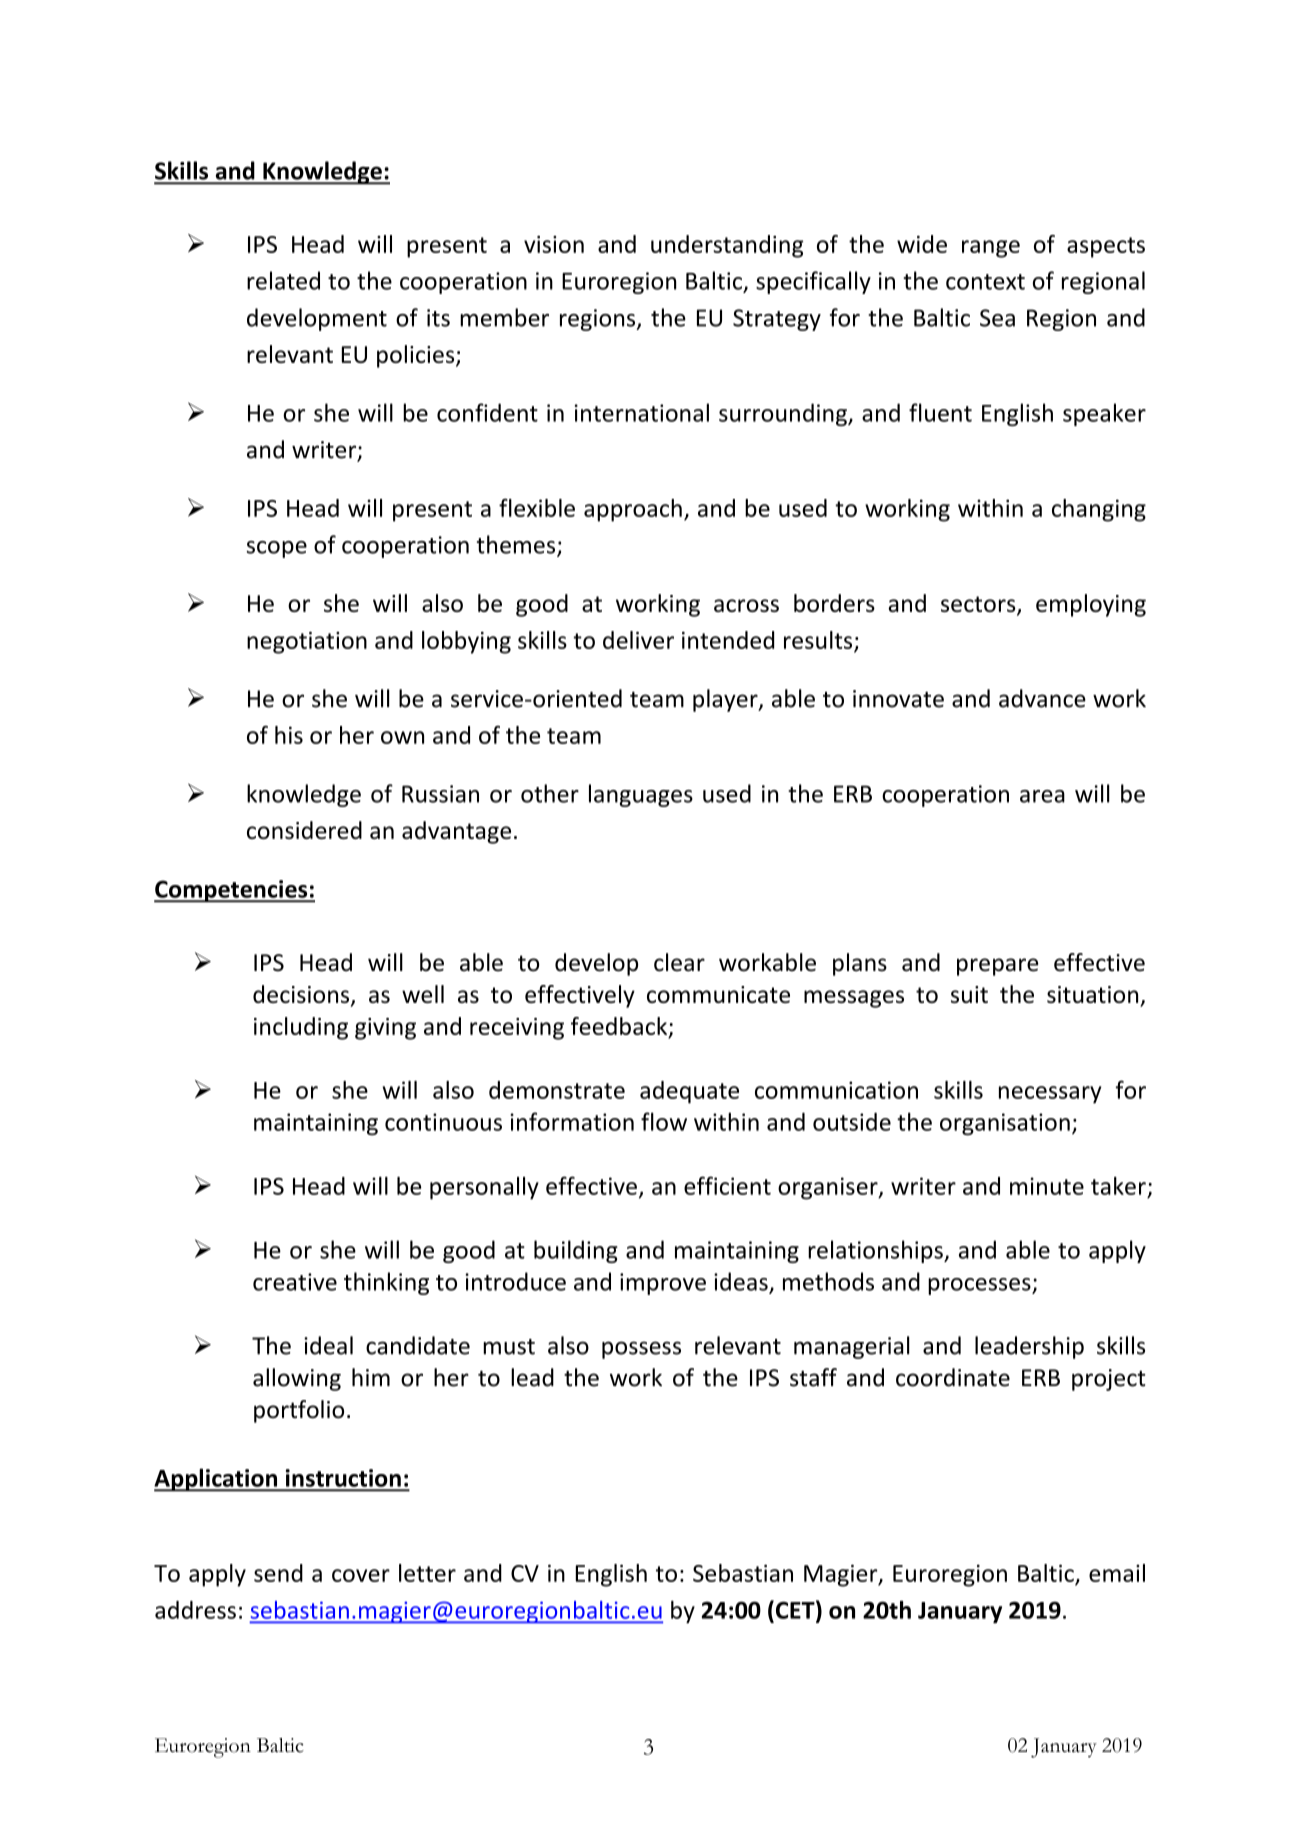 The image size is (1297, 1835). What do you see at coordinates (283, 280) in the page?
I see `related` at bounding box center [283, 280].
